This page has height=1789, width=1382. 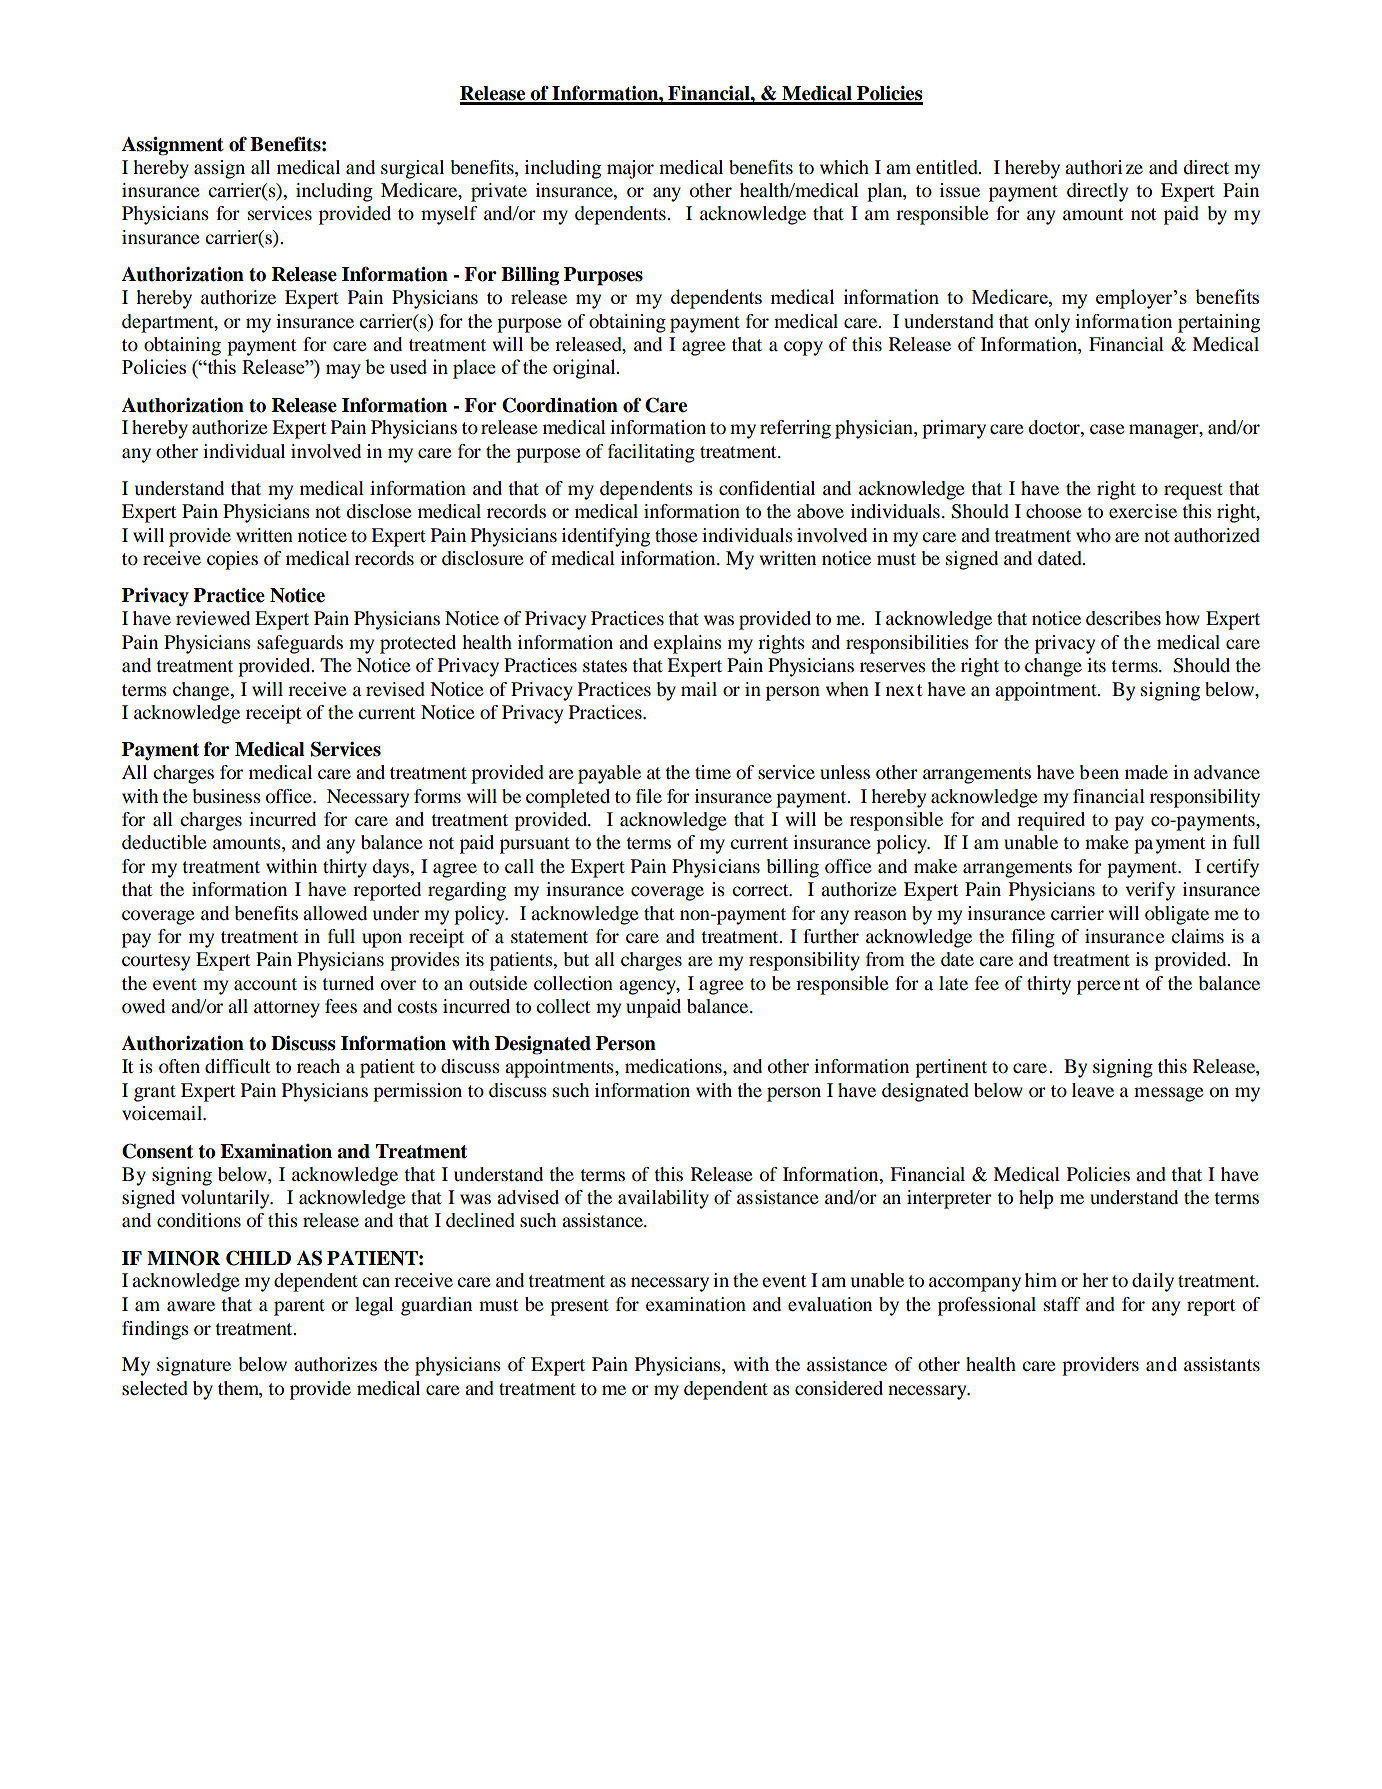 What do you see at coordinates (630, 169) in the page?
I see `major` at bounding box center [630, 169].
